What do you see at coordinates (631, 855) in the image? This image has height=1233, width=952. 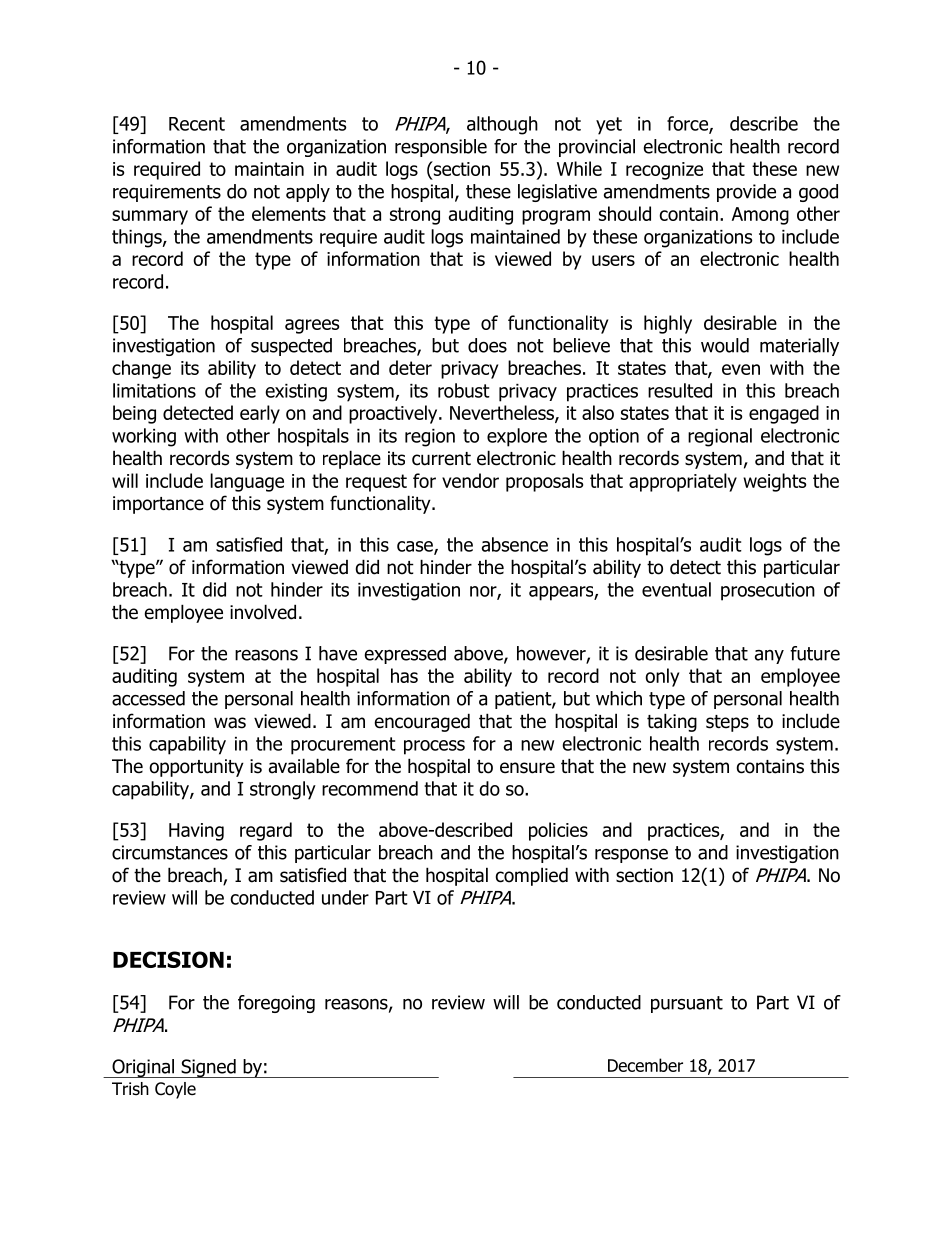 I see `response` at bounding box center [631, 855].
